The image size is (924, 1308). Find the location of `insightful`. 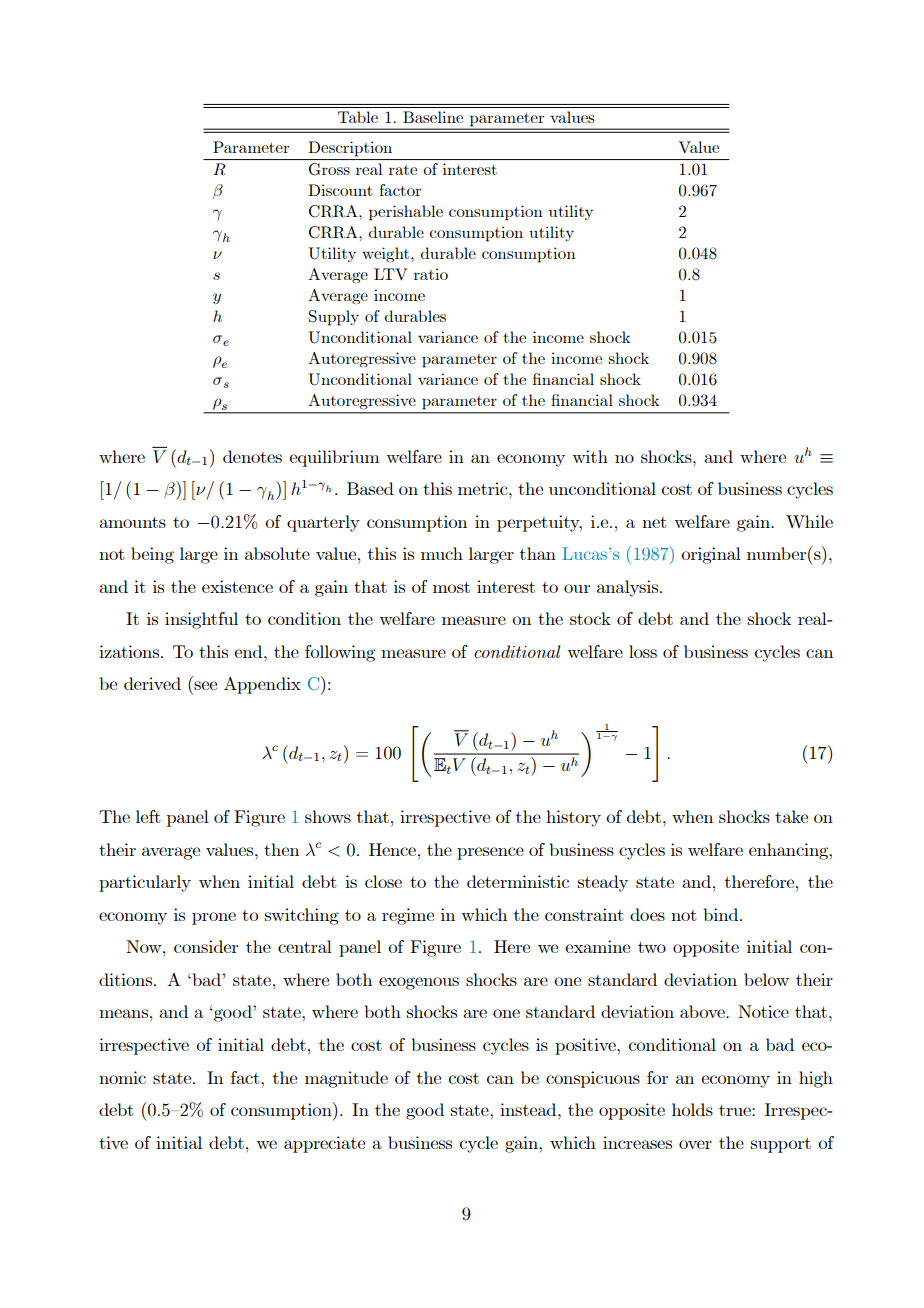

insightful is located at coordinates (201, 620).
